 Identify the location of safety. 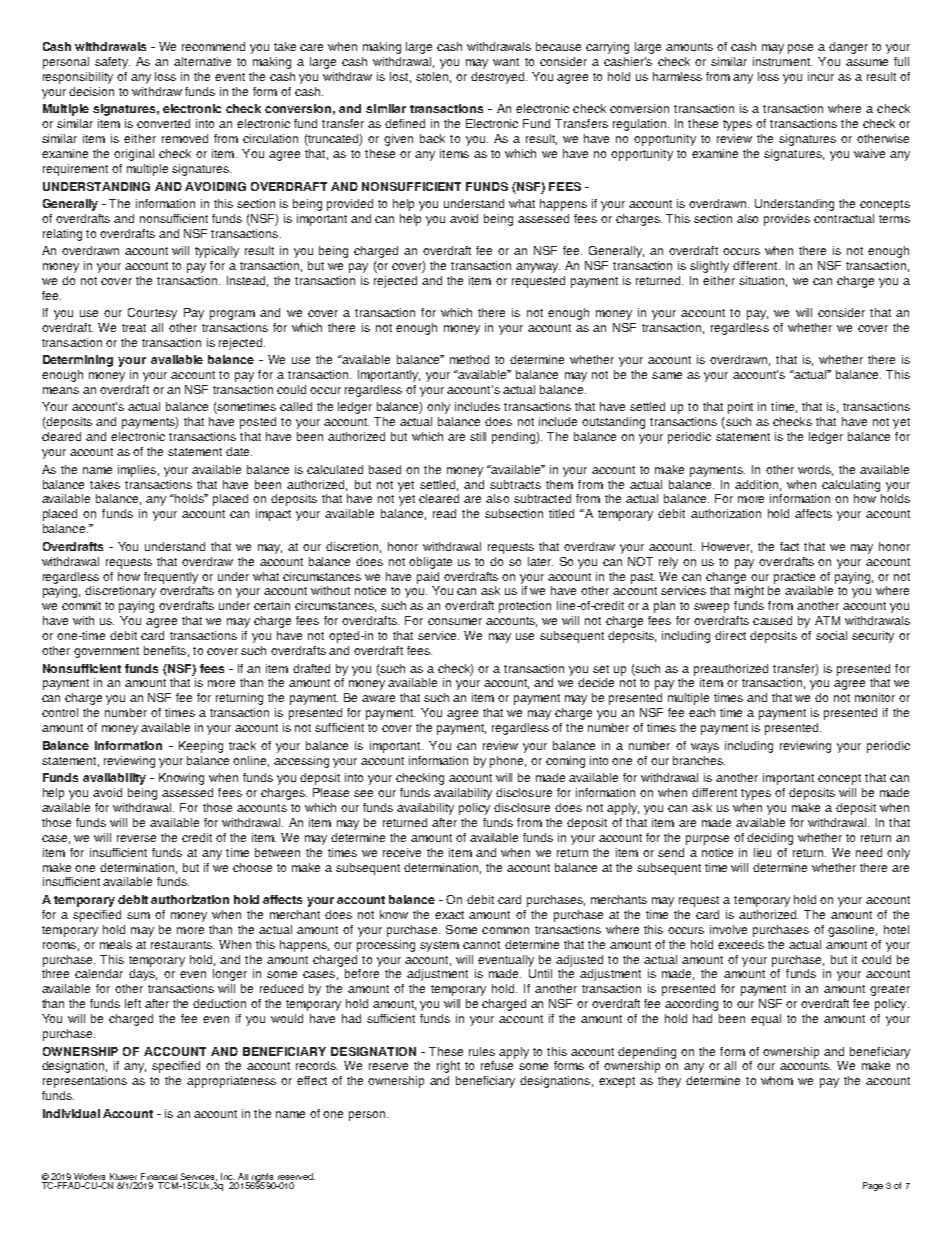
(112, 63).
